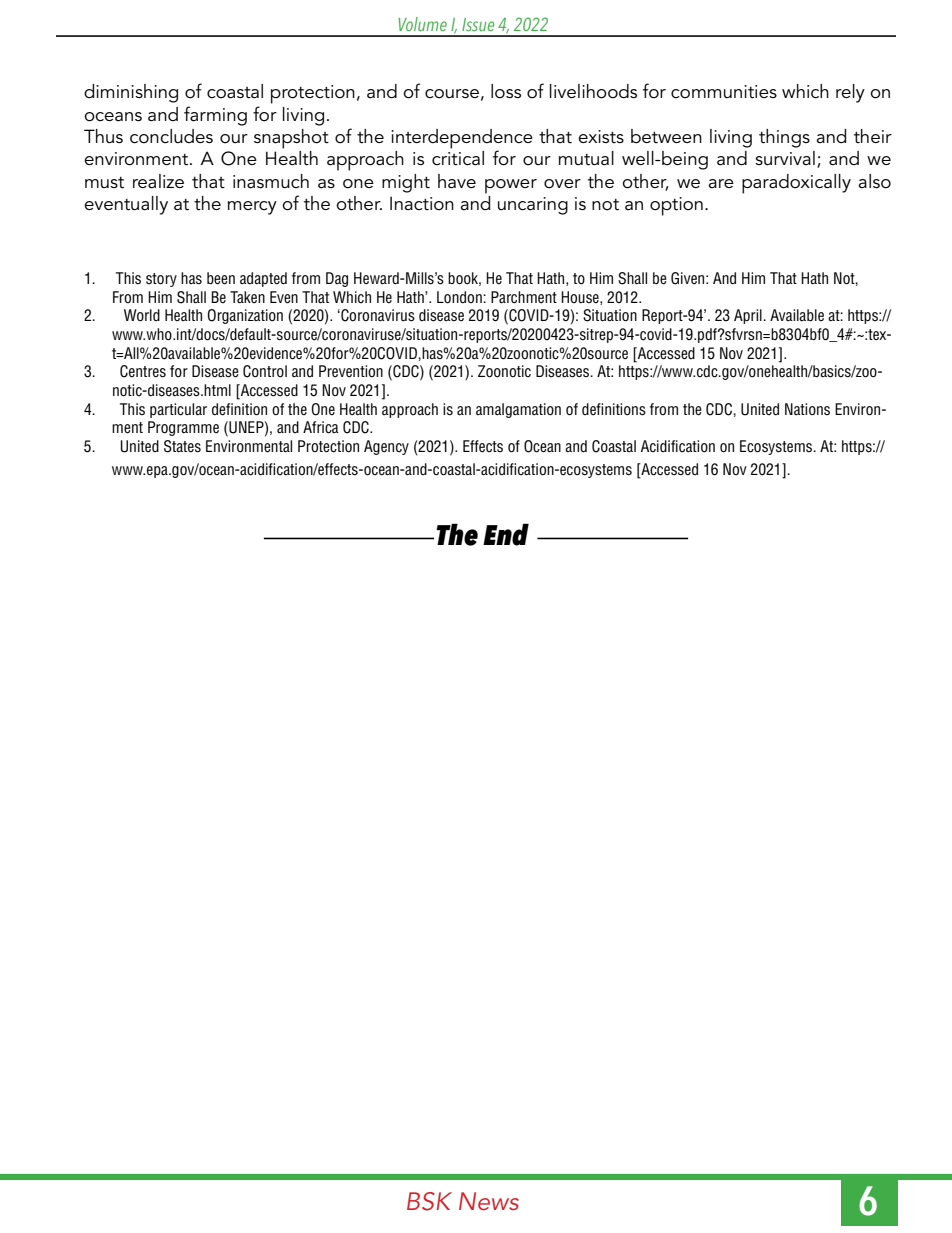 This document has height=1233, width=952. Describe the element at coordinates (807, 409) in the document. I see `Nations` at that location.
